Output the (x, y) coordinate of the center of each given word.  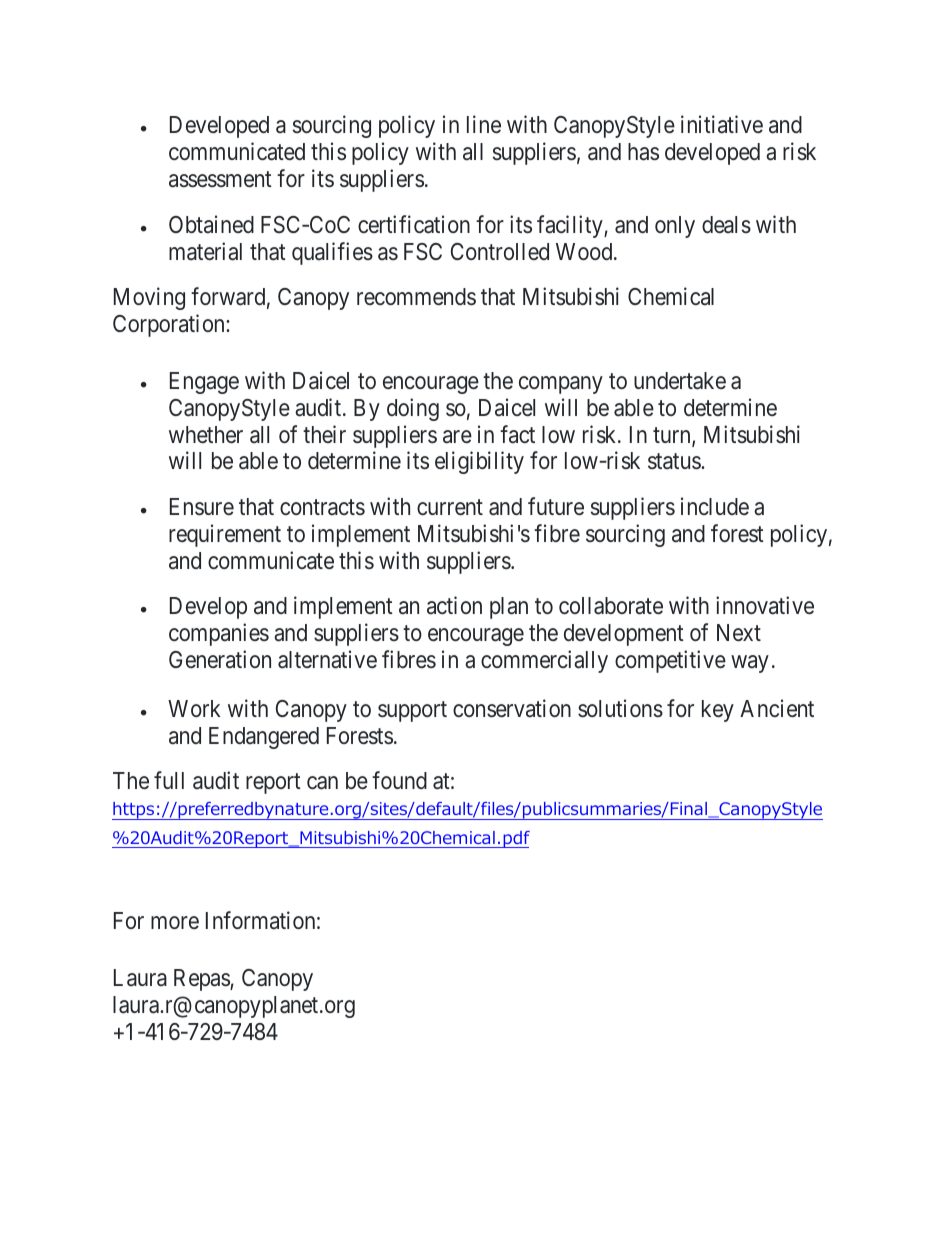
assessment (220, 180)
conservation (512, 708)
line (484, 125)
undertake (680, 381)
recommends (416, 297)
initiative (722, 125)
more (175, 923)
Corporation (170, 325)
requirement (225, 535)
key (718, 711)
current (450, 507)
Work (194, 708)
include (715, 506)
